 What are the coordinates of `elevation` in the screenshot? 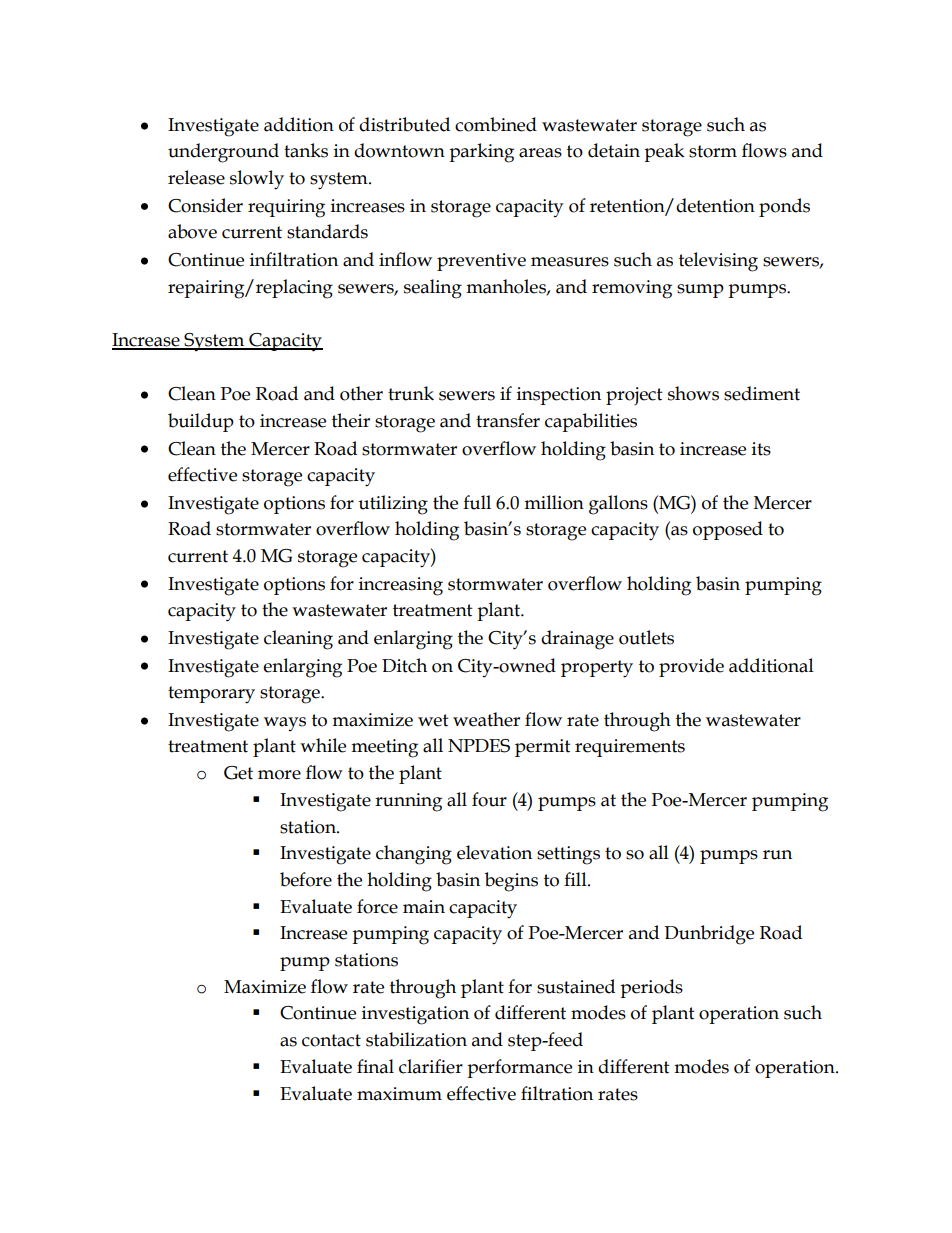 It's located at (494, 852).
